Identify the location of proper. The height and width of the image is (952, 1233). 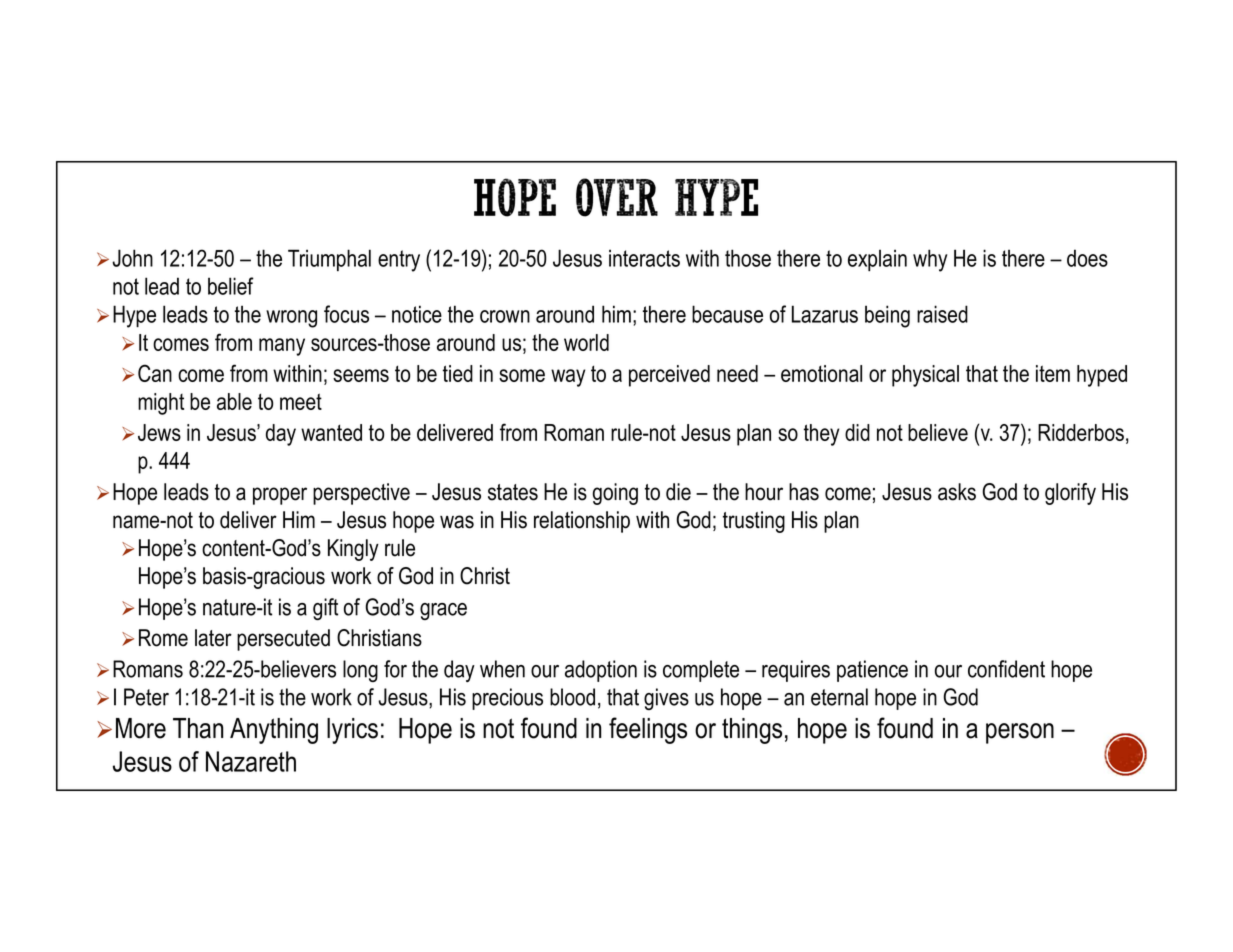
(280, 496).
